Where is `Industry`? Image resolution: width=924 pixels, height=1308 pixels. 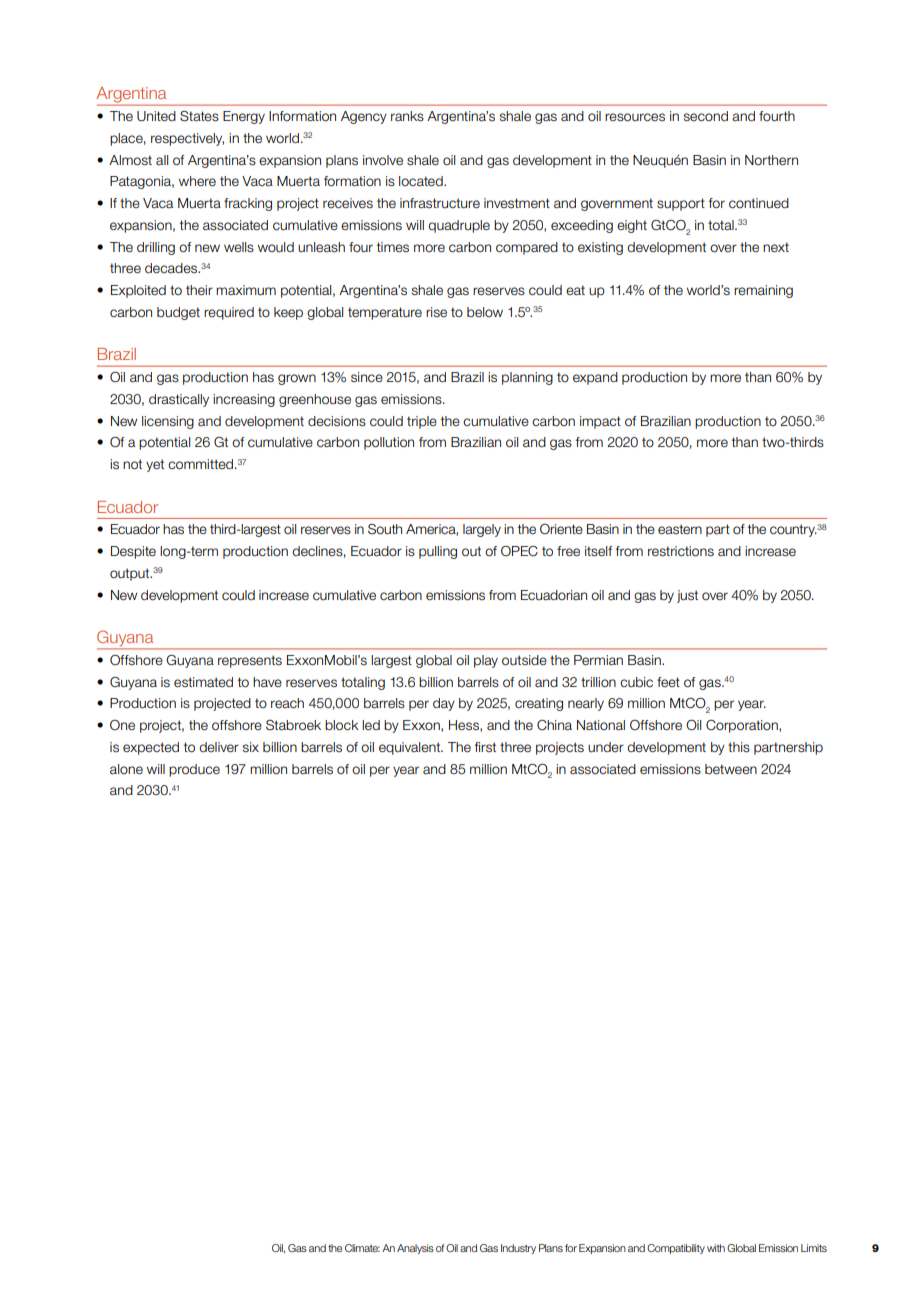 Industry is located at coordinates (518, 1249).
